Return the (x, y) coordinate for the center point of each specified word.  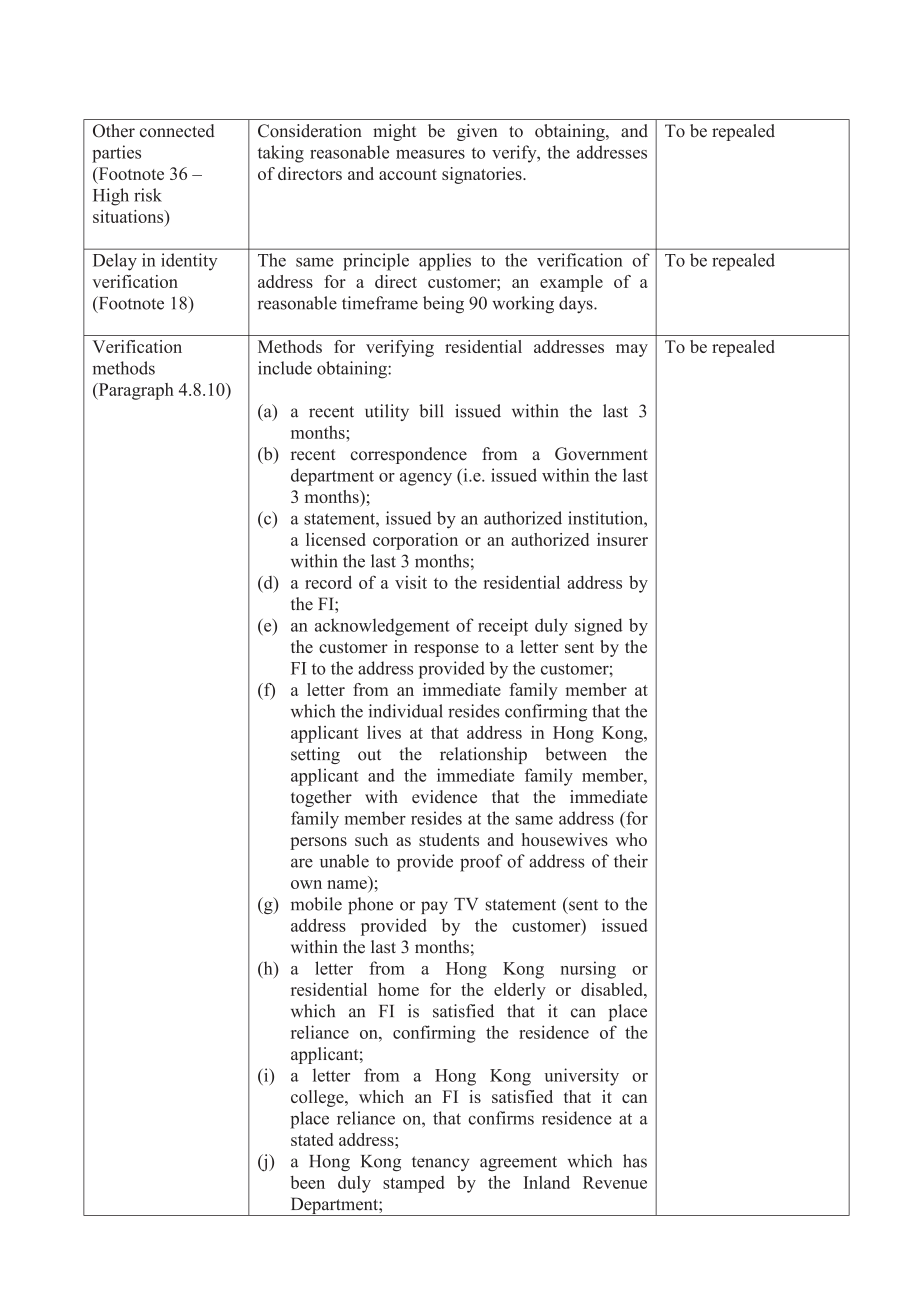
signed (599, 627)
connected (177, 131)
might (394, 132)
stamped (414, 1184)
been (307, 1182)
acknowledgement (382, 627)
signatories (483, 175)
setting (315, 755)
